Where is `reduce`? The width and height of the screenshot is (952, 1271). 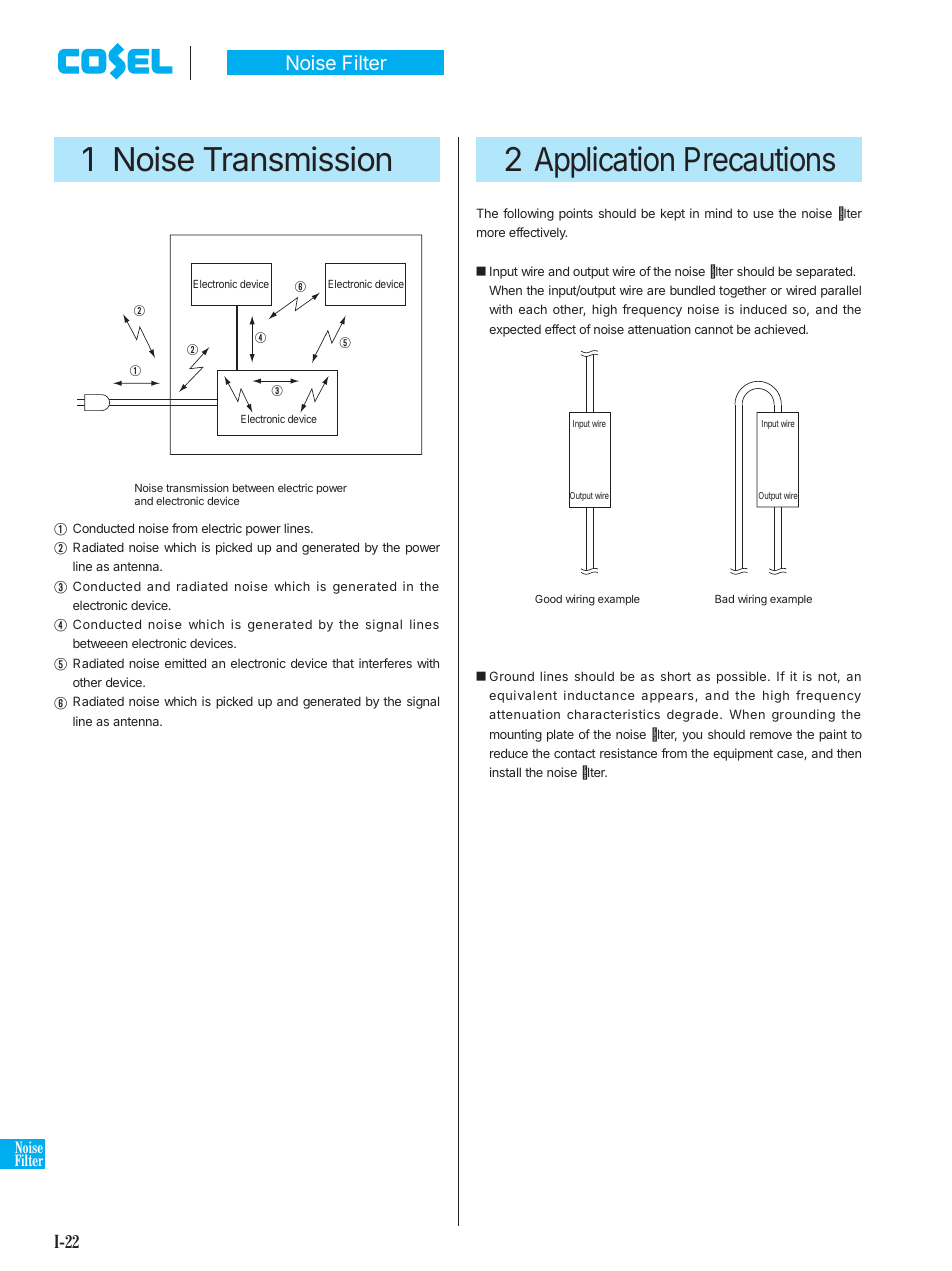
reduce is located at coordinates (509, 753).
